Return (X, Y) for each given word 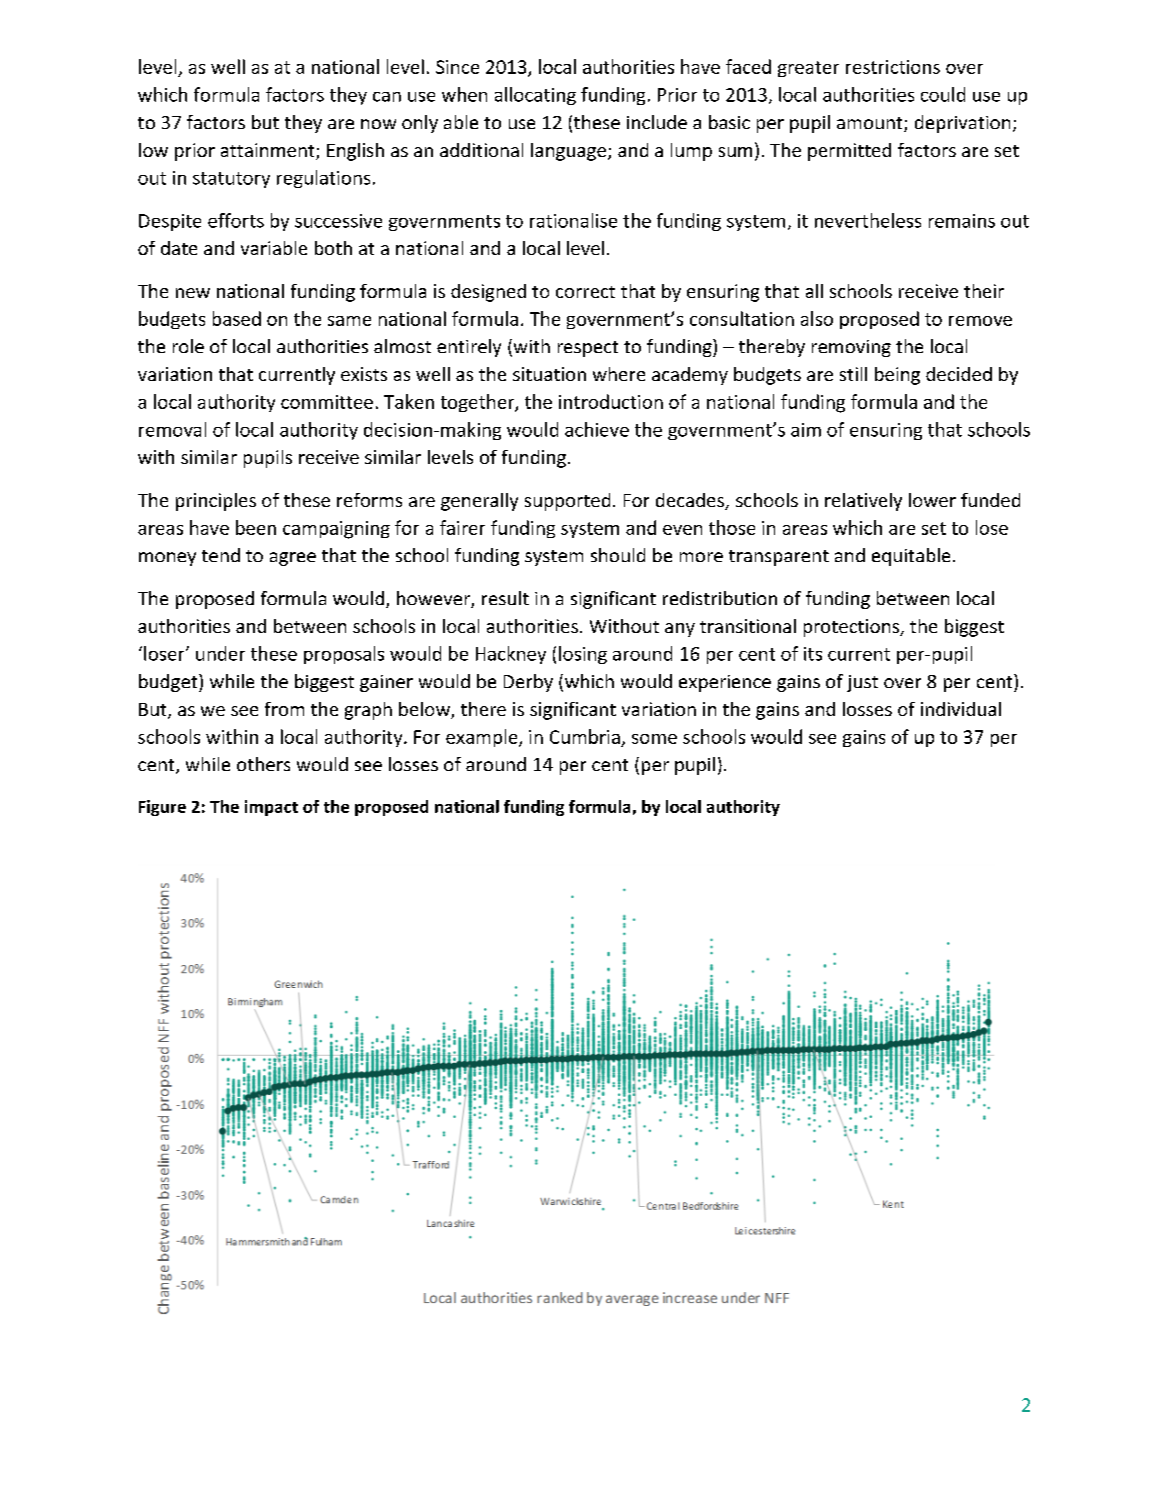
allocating (535, 96)
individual (961, 709)
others (263, 764)
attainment (269, 151)
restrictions (893, 67)
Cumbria (585, 736)
